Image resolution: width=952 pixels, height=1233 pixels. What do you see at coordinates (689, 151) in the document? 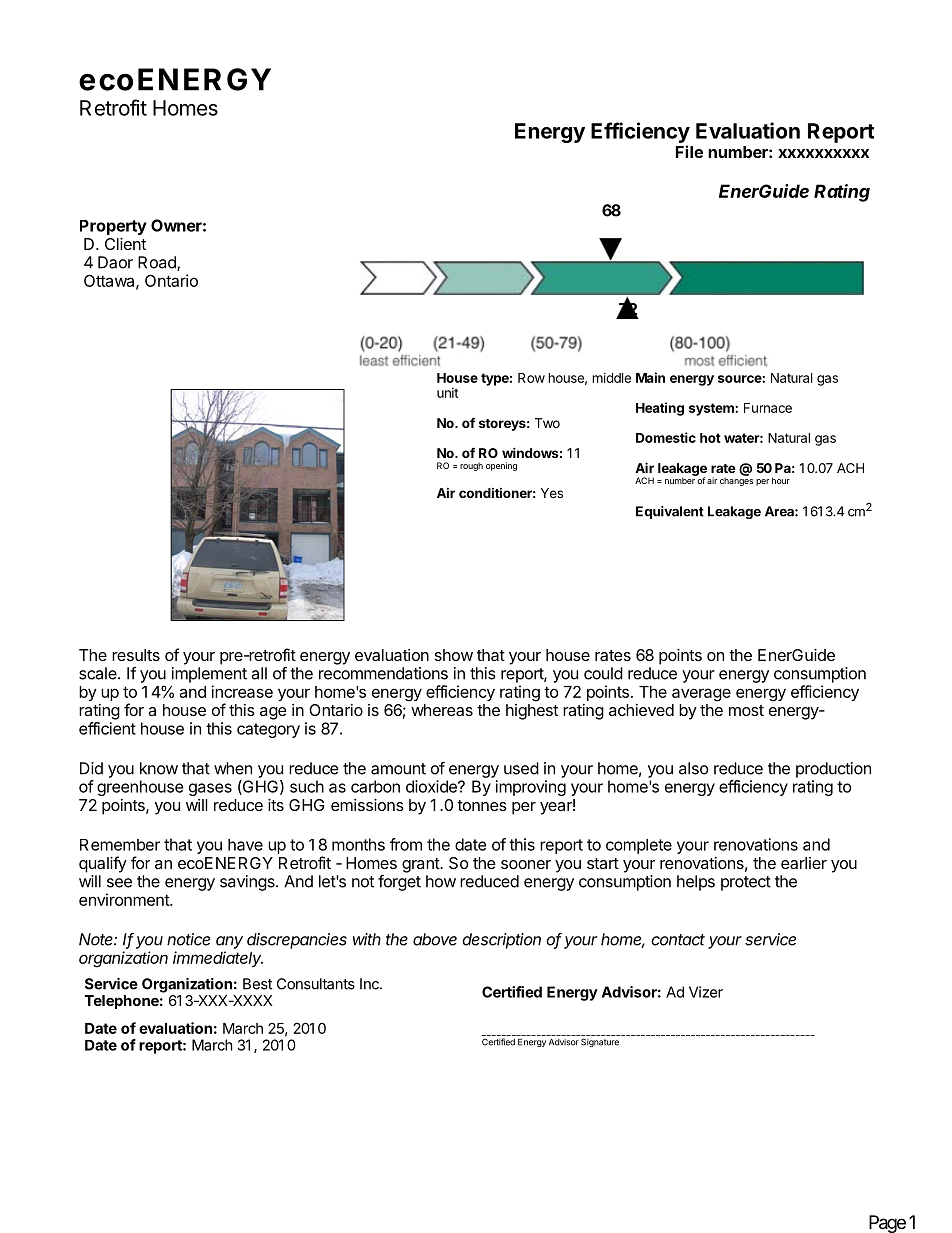
I see `File` at bounding box center [689, 151].
